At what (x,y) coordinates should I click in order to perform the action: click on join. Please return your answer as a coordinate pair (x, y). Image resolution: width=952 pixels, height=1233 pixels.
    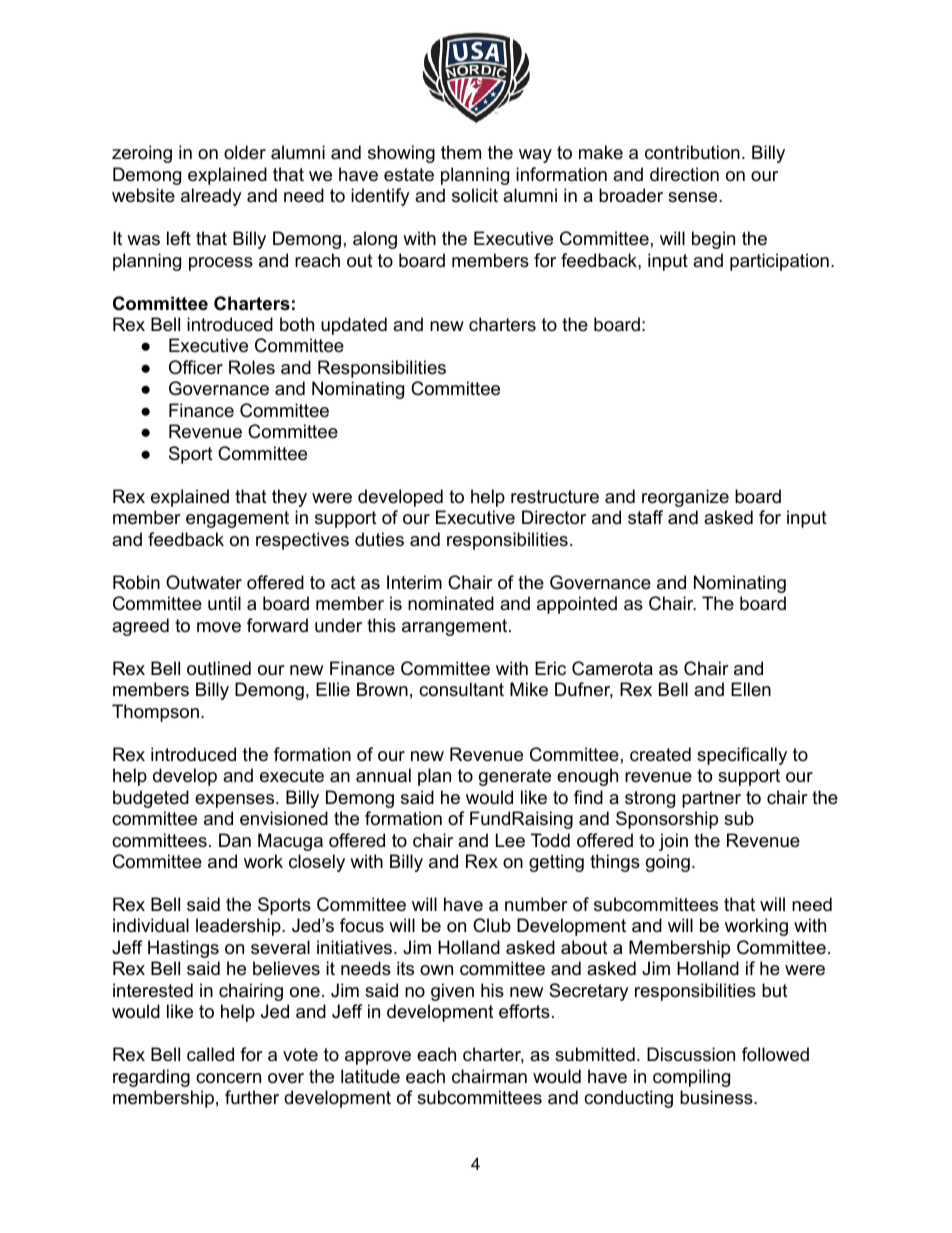
    Looking at the image, I should click on (673, 842).
